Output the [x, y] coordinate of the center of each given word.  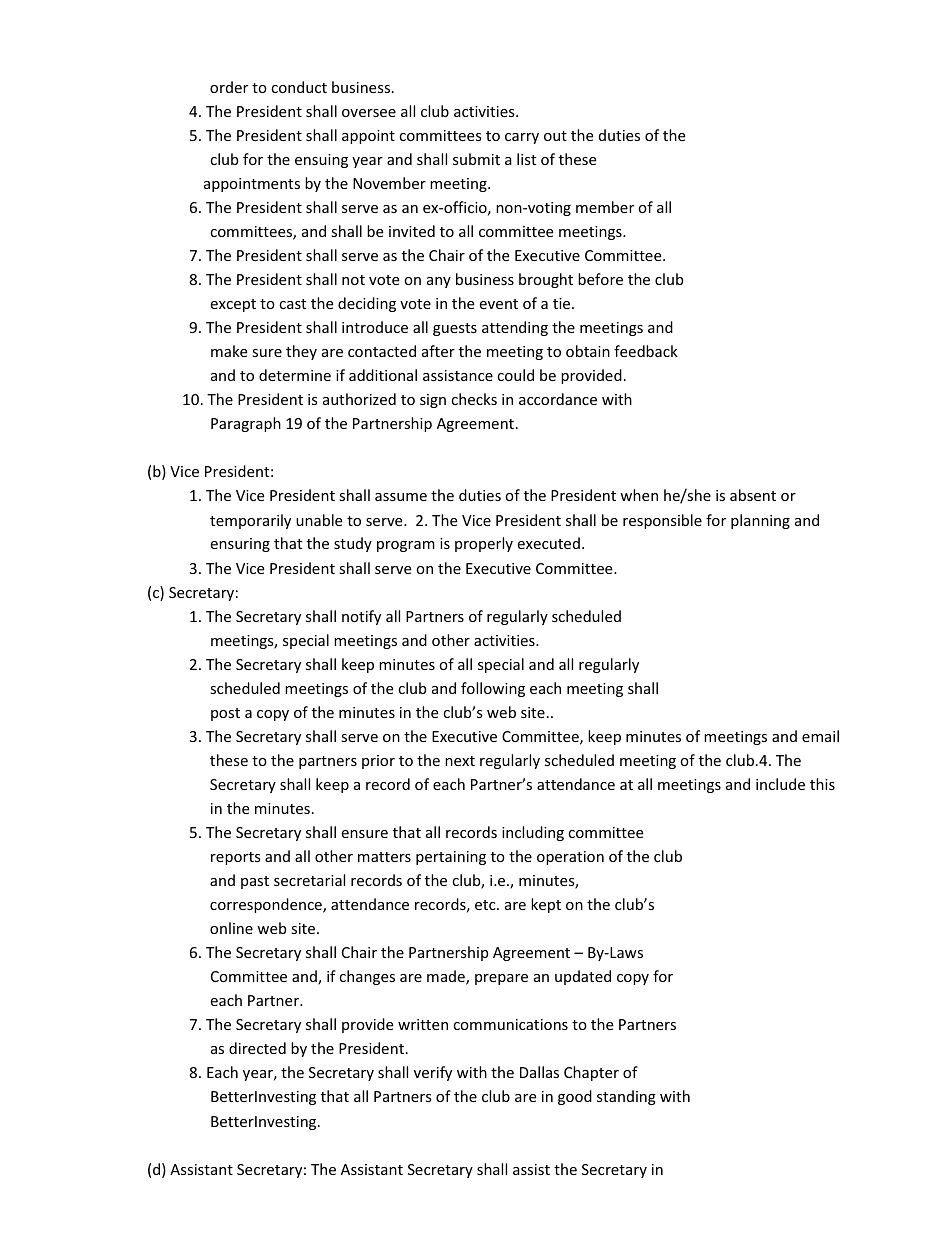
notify [361, 617]
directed [257, 1048]
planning [760, 521]
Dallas [539, 1072]
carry [522, 138]
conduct [299, 87]
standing [626, 1097]
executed [549, 543]
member [605, 207]
